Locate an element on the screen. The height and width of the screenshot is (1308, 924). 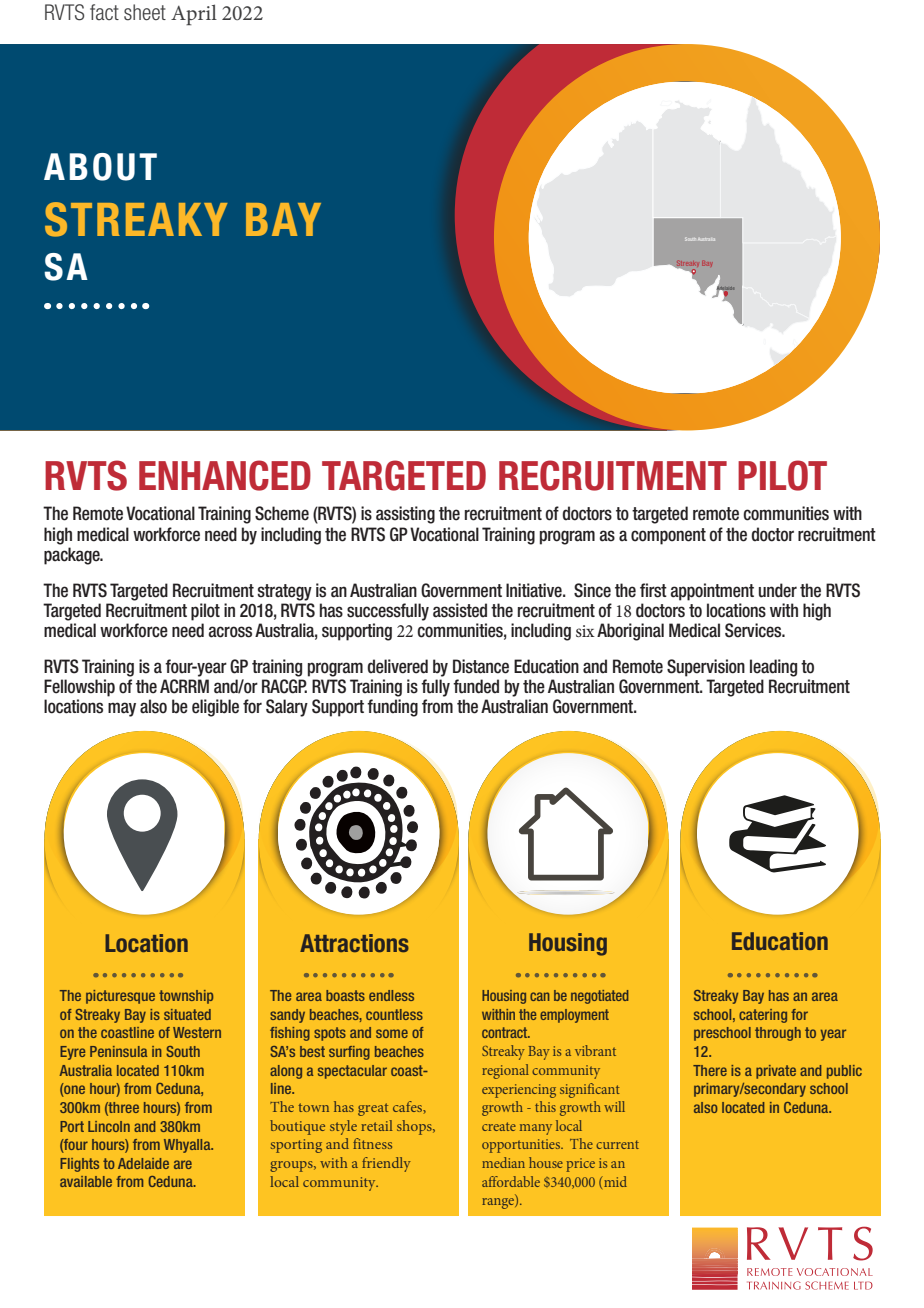
Lincoln is located at coordinates (109, 1126).
